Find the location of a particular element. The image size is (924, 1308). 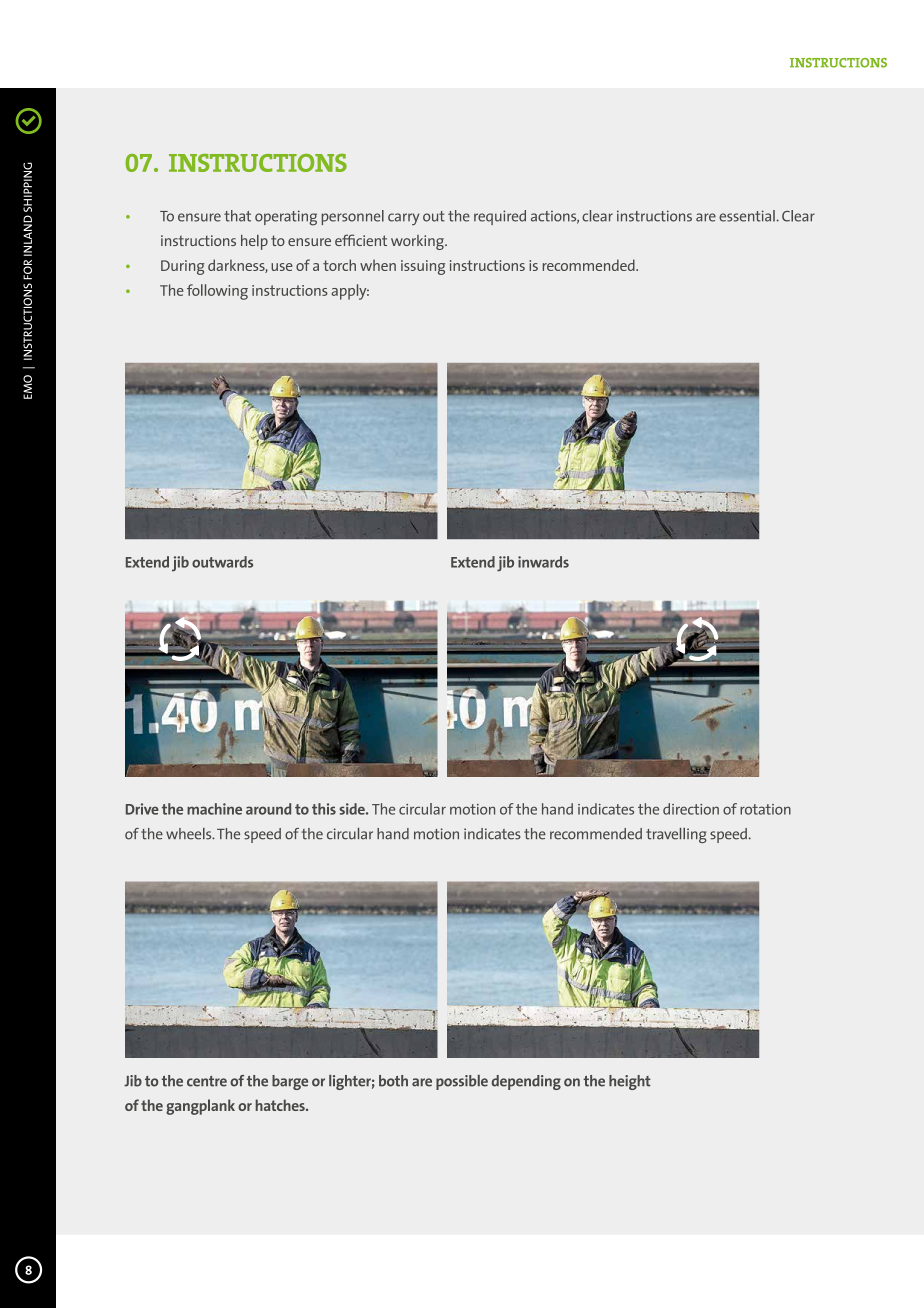

height is located at coordinates (630, 1082).
